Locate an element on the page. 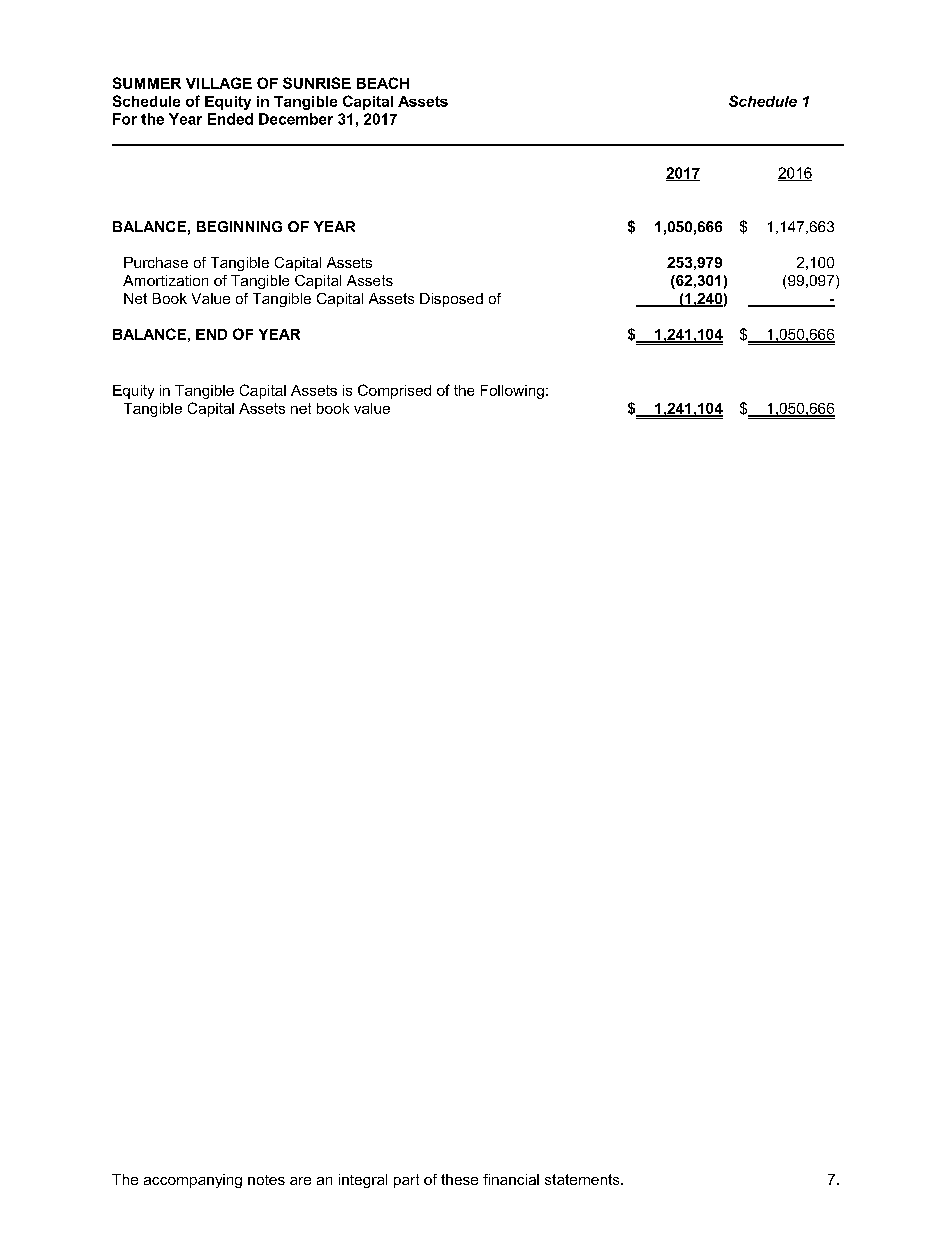  Comprised is located at coordinates (394, 391).
